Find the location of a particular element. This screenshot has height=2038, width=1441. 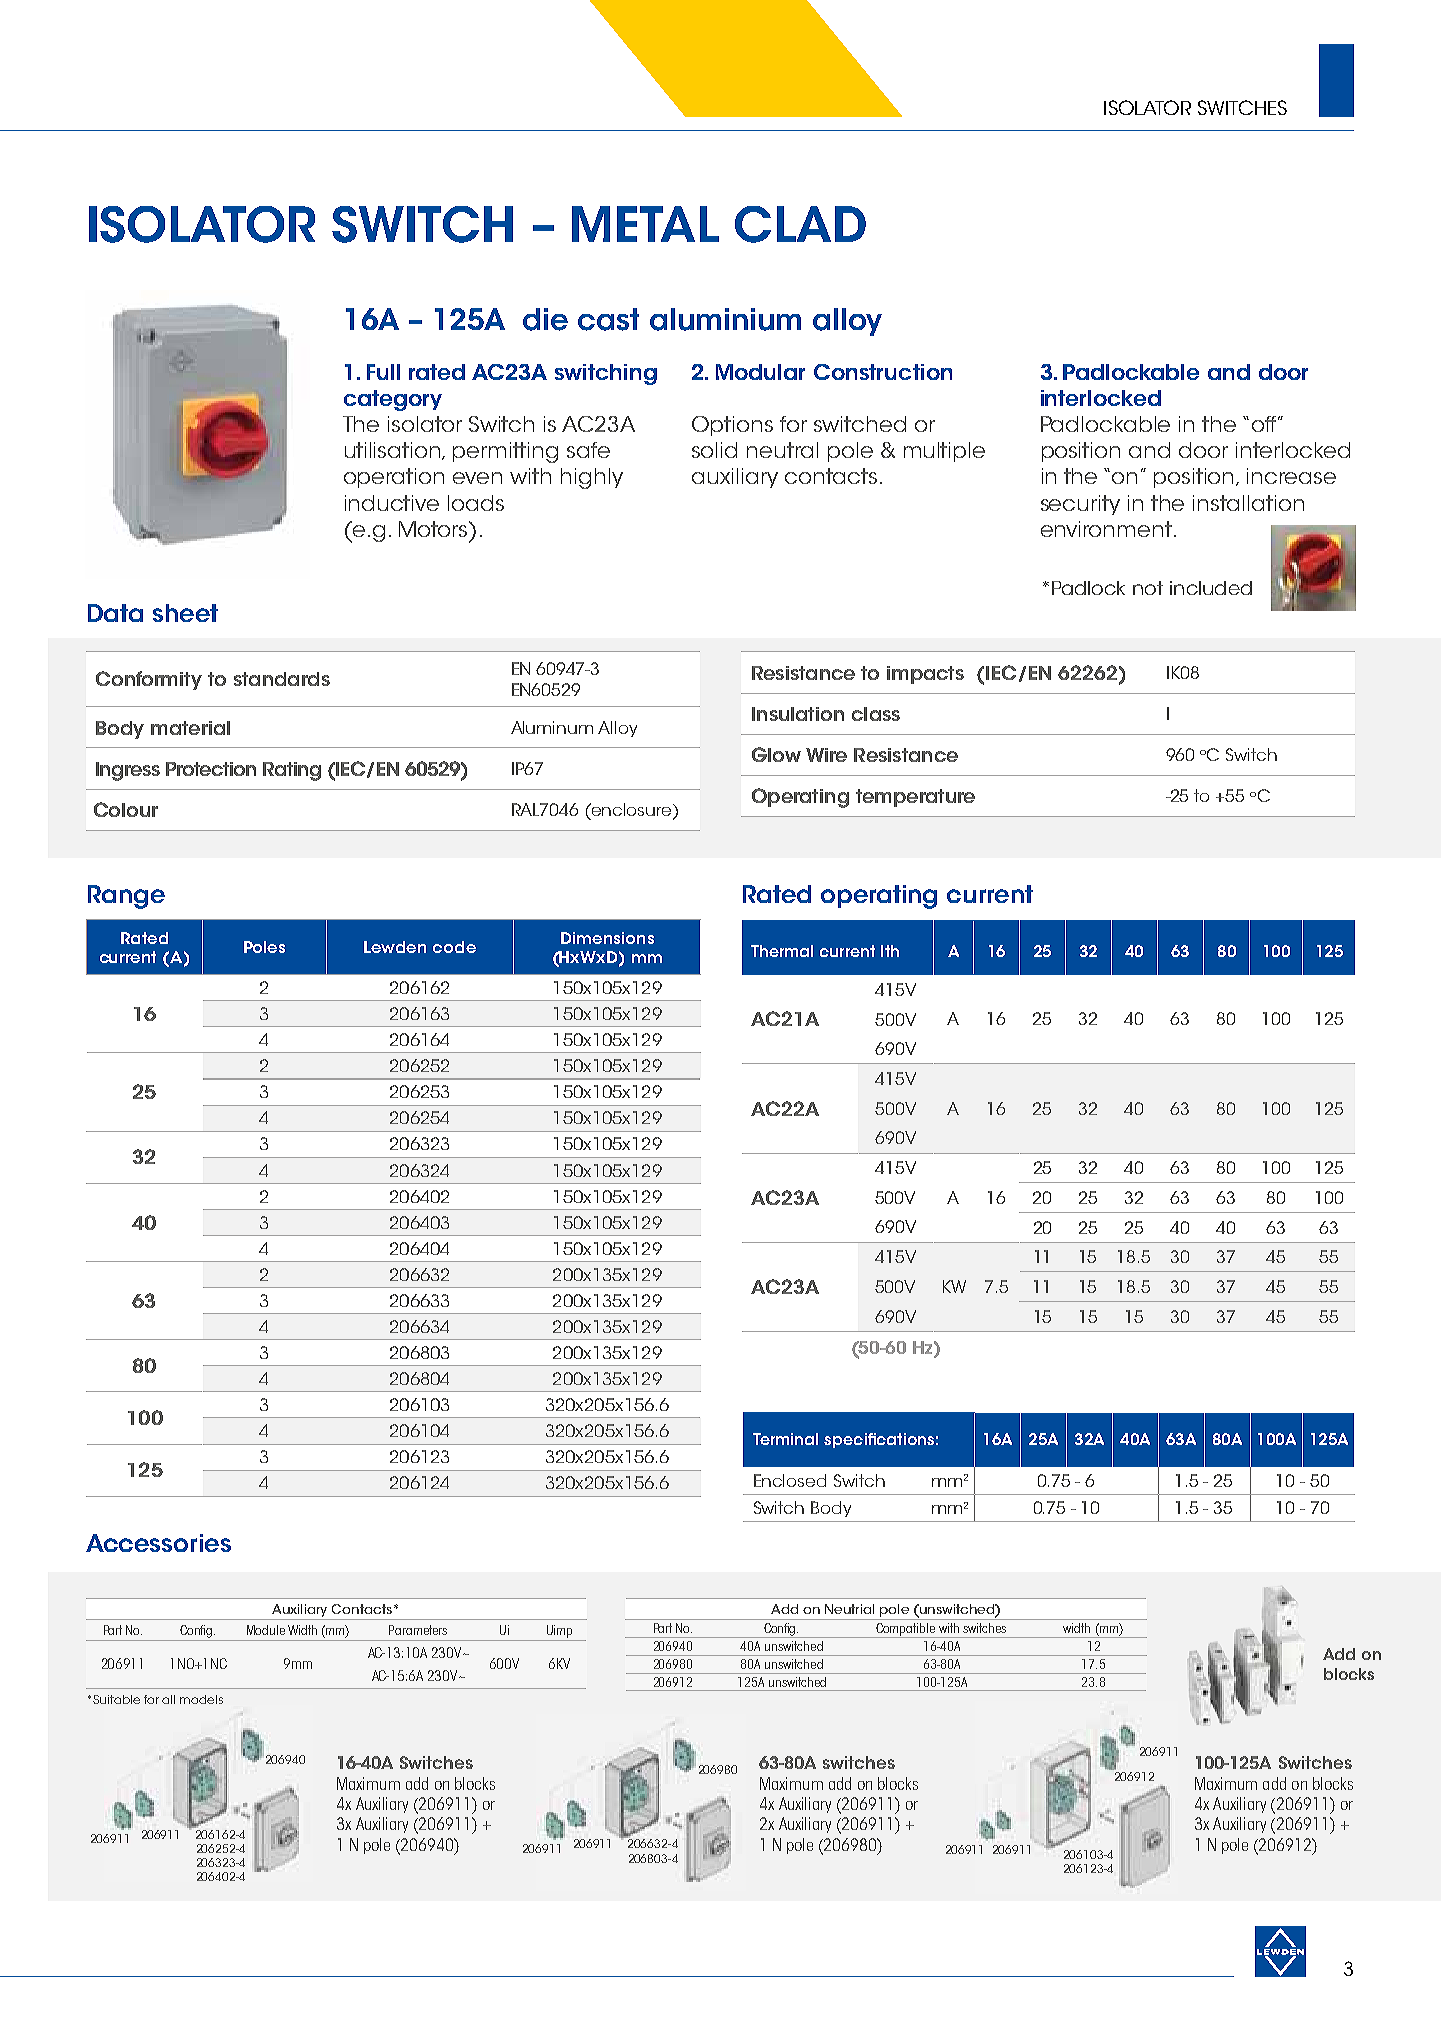

Terminal is located at coordinates (785, 1439).
